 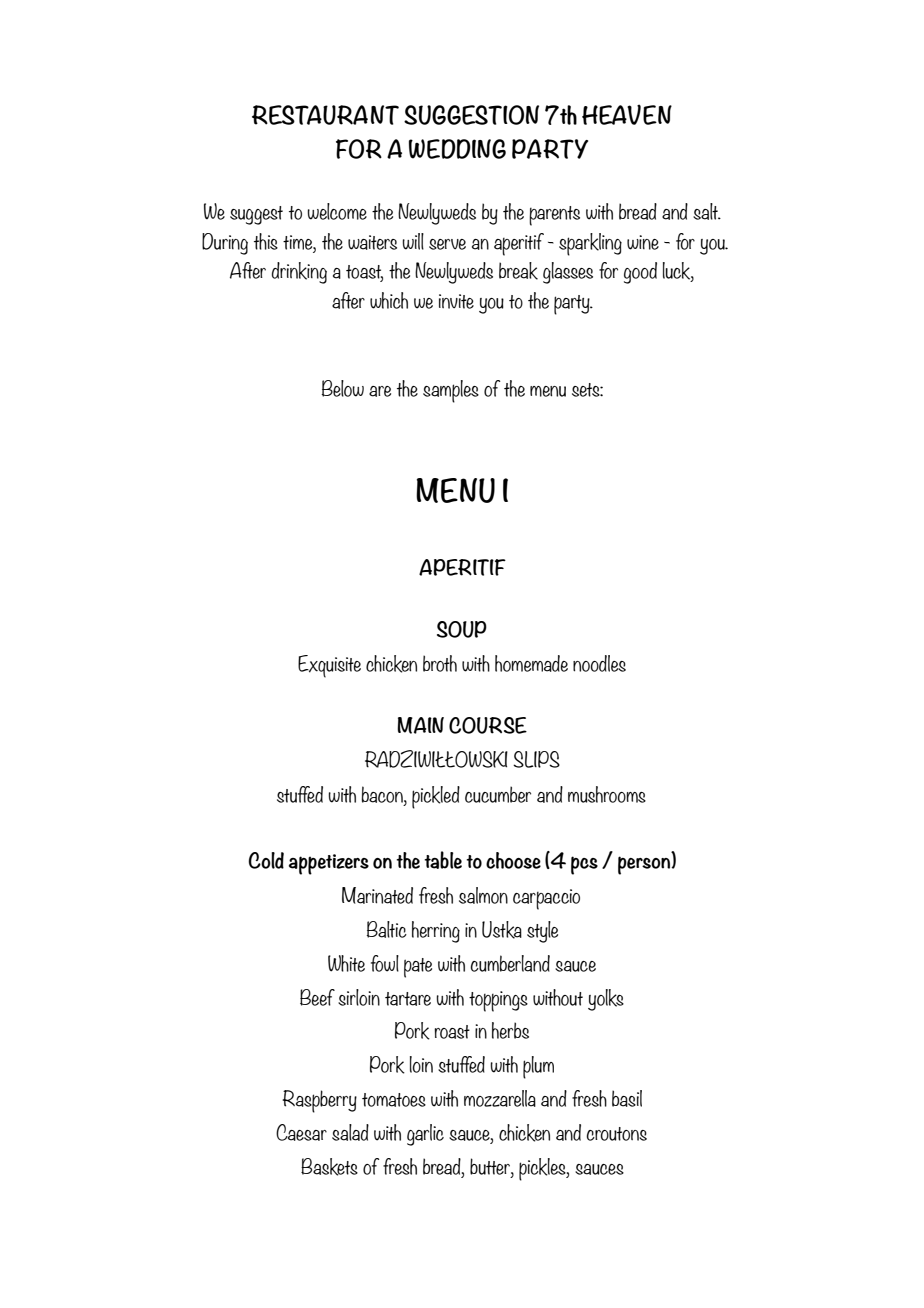 I want to click on RESTAURANT, so click(x=325, y=115).
